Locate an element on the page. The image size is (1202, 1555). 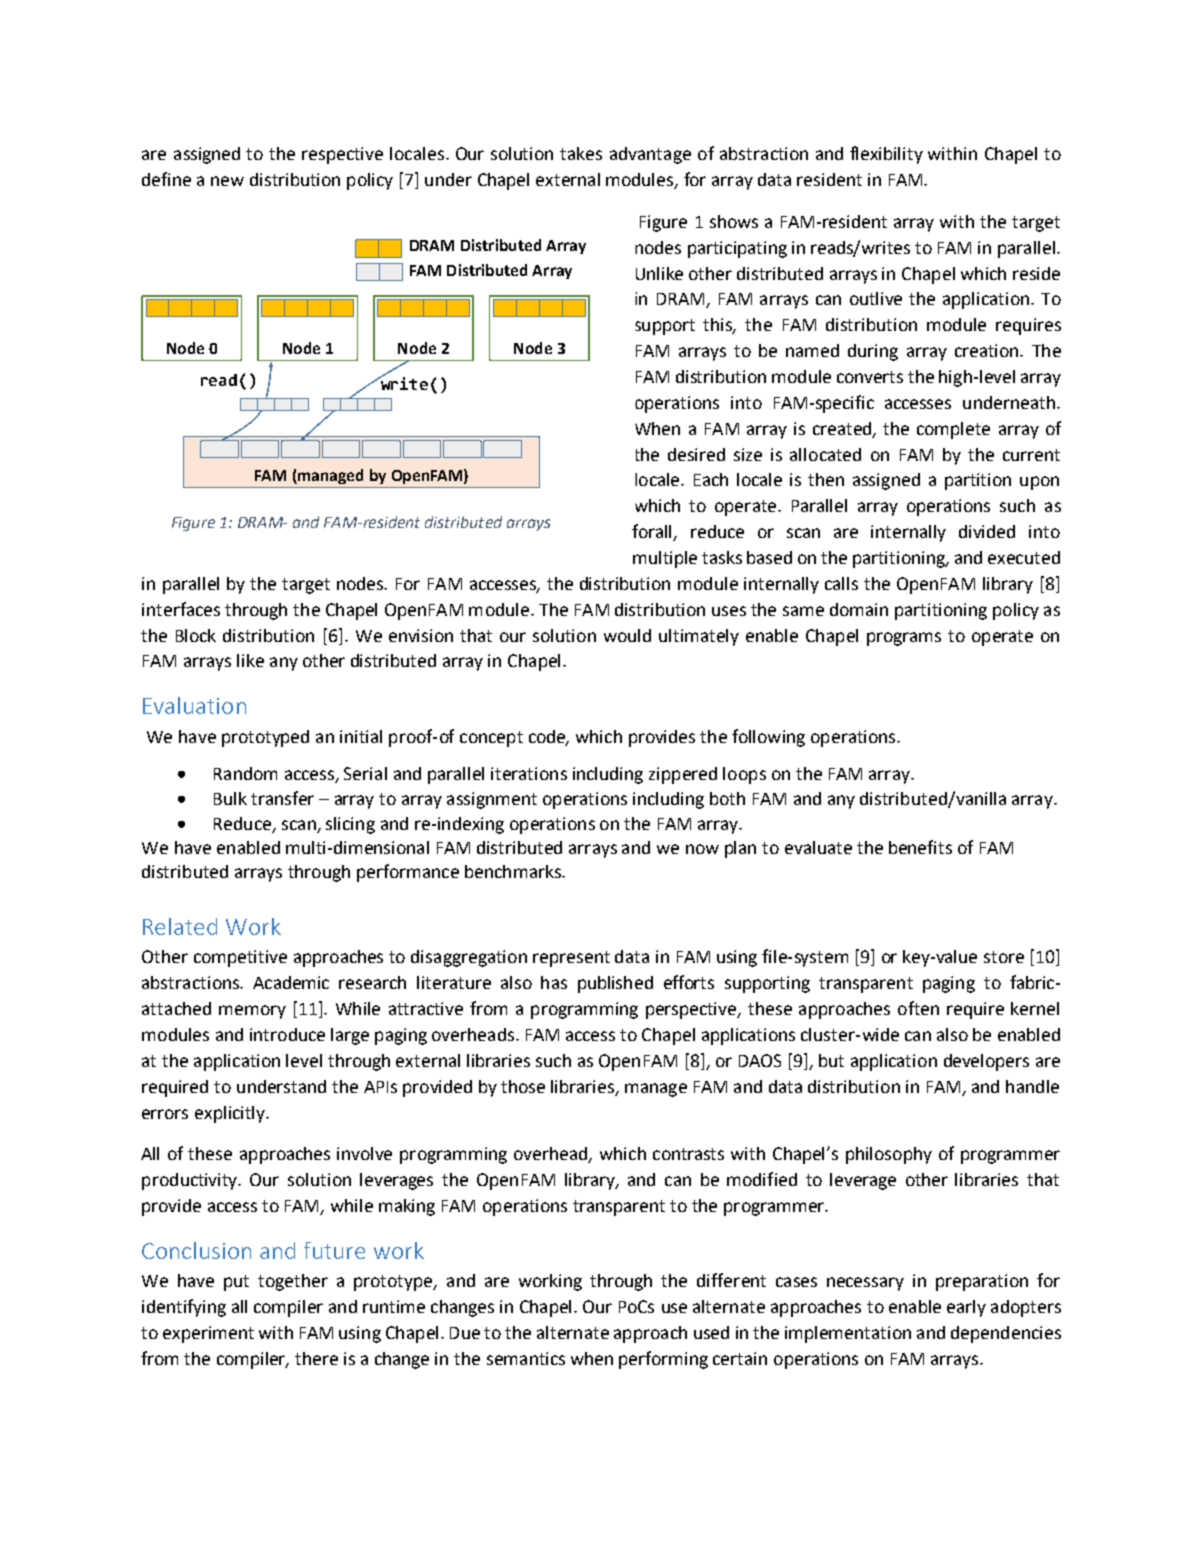
experiment is located at coordinates (208, 1334).
